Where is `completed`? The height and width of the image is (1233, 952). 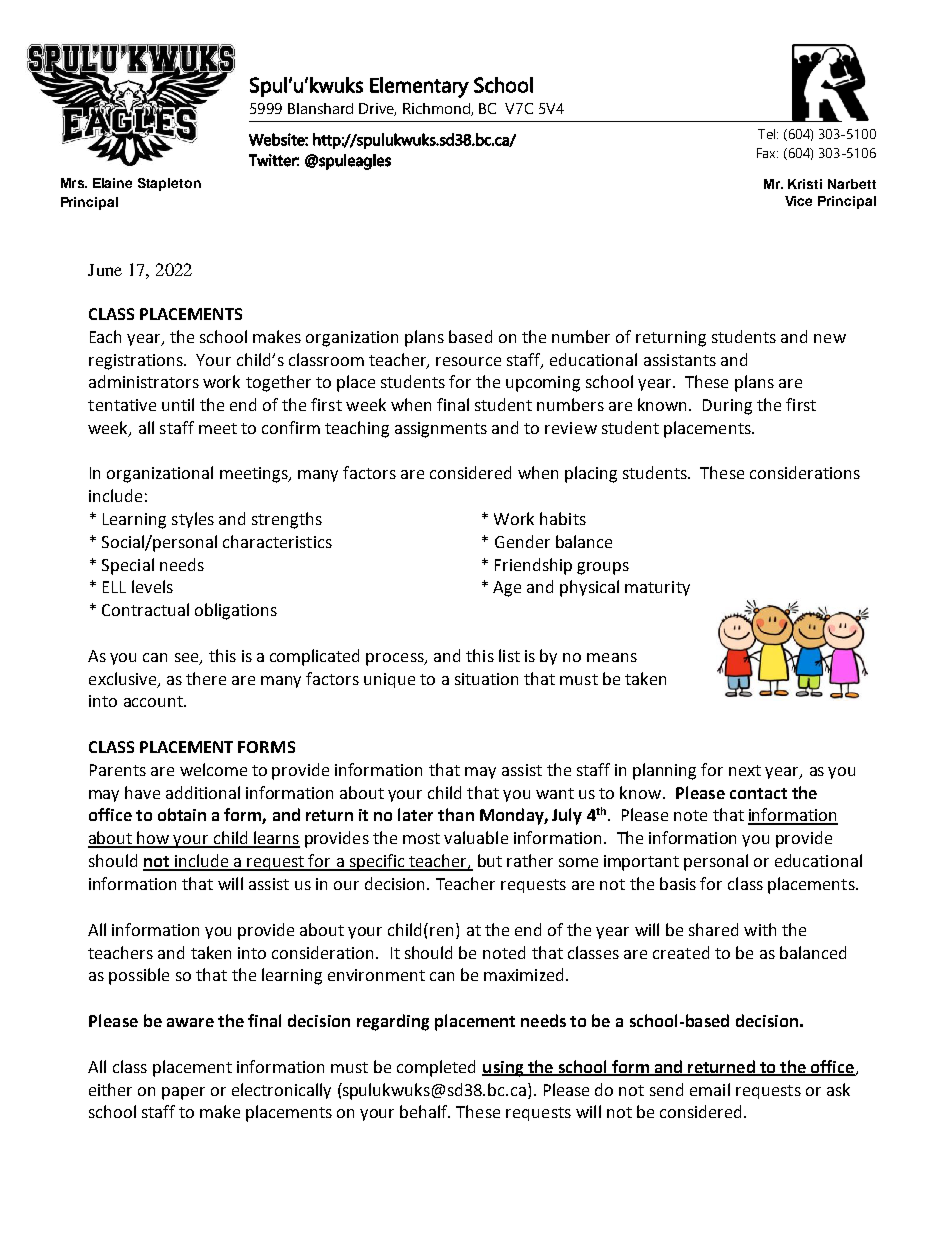 completed is located at coordinates (436, 1068).
